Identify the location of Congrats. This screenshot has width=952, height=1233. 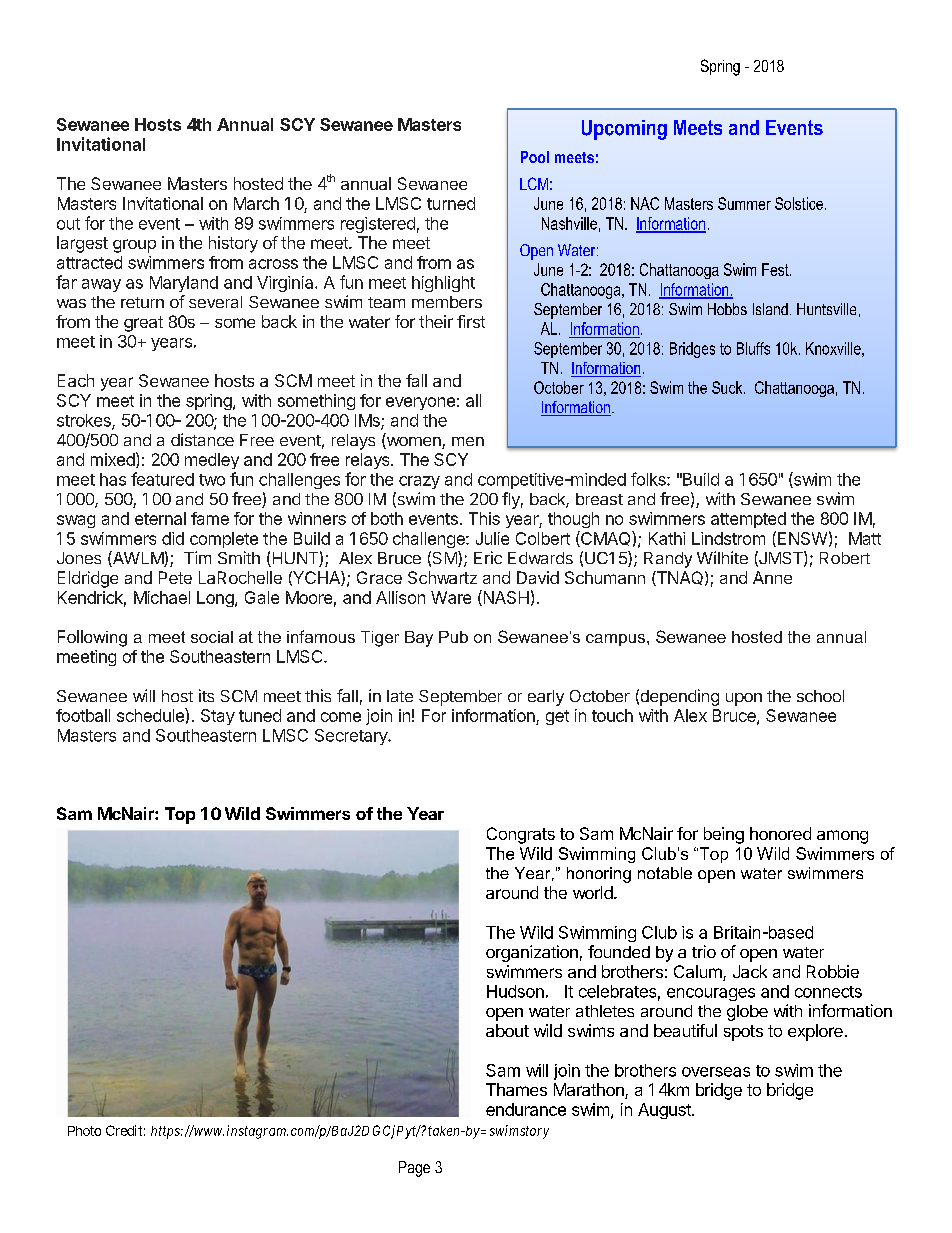
(521, 835).
